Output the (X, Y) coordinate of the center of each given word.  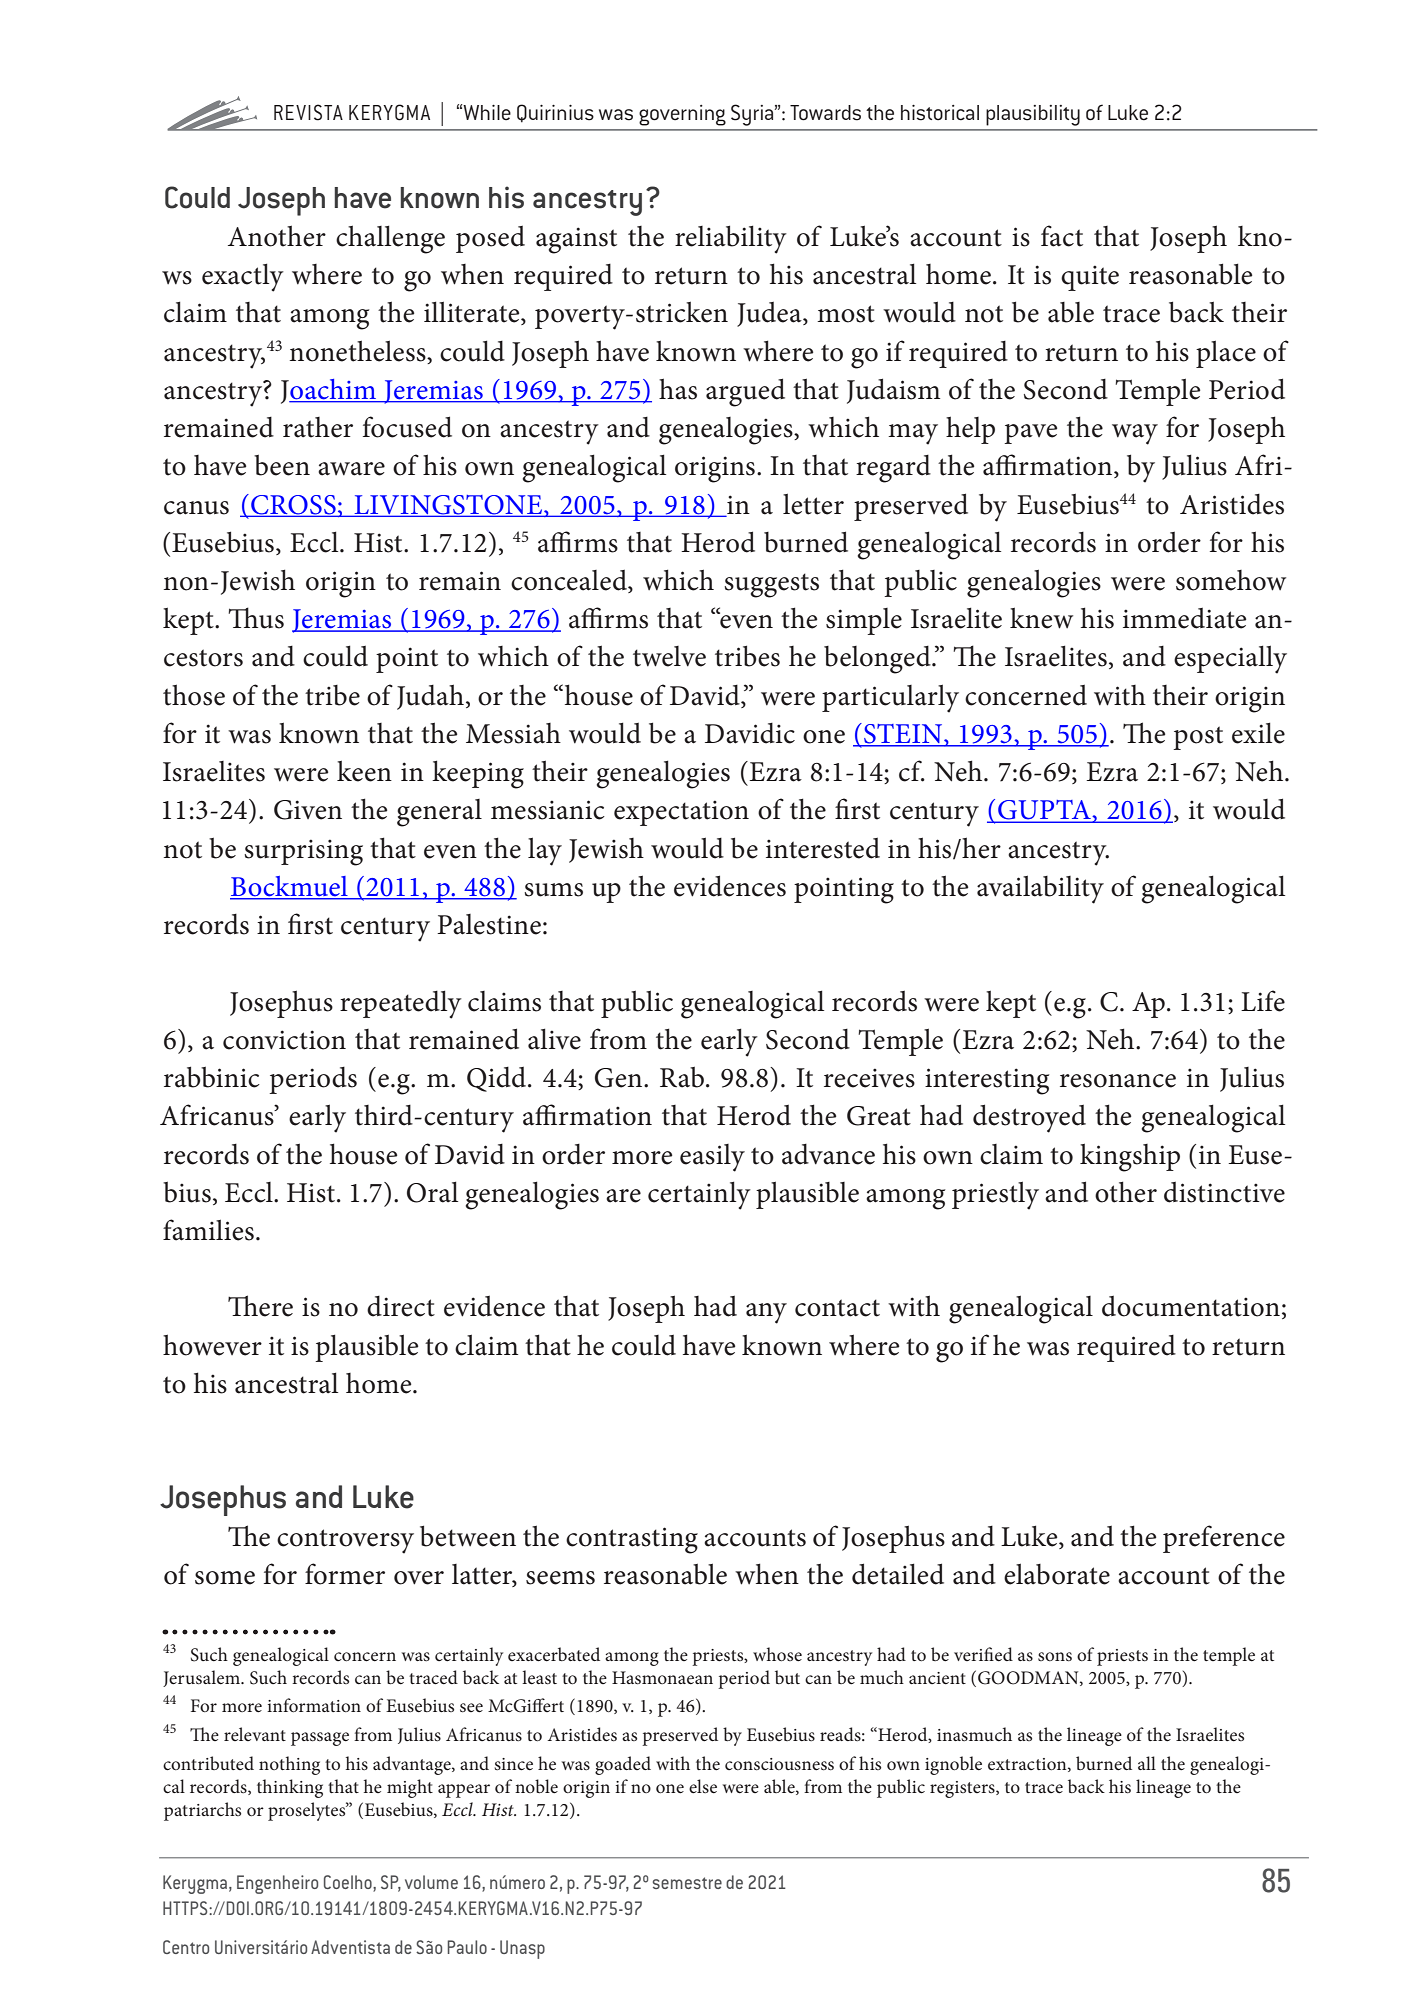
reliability (731, 239)
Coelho (349, 1883)
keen (364, 771)
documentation (1191, 1306)
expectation (681, 813)
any (766, 1313)
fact (1062, 236)
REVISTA (308, 112)
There (260, 1306)
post (1198, 738)
